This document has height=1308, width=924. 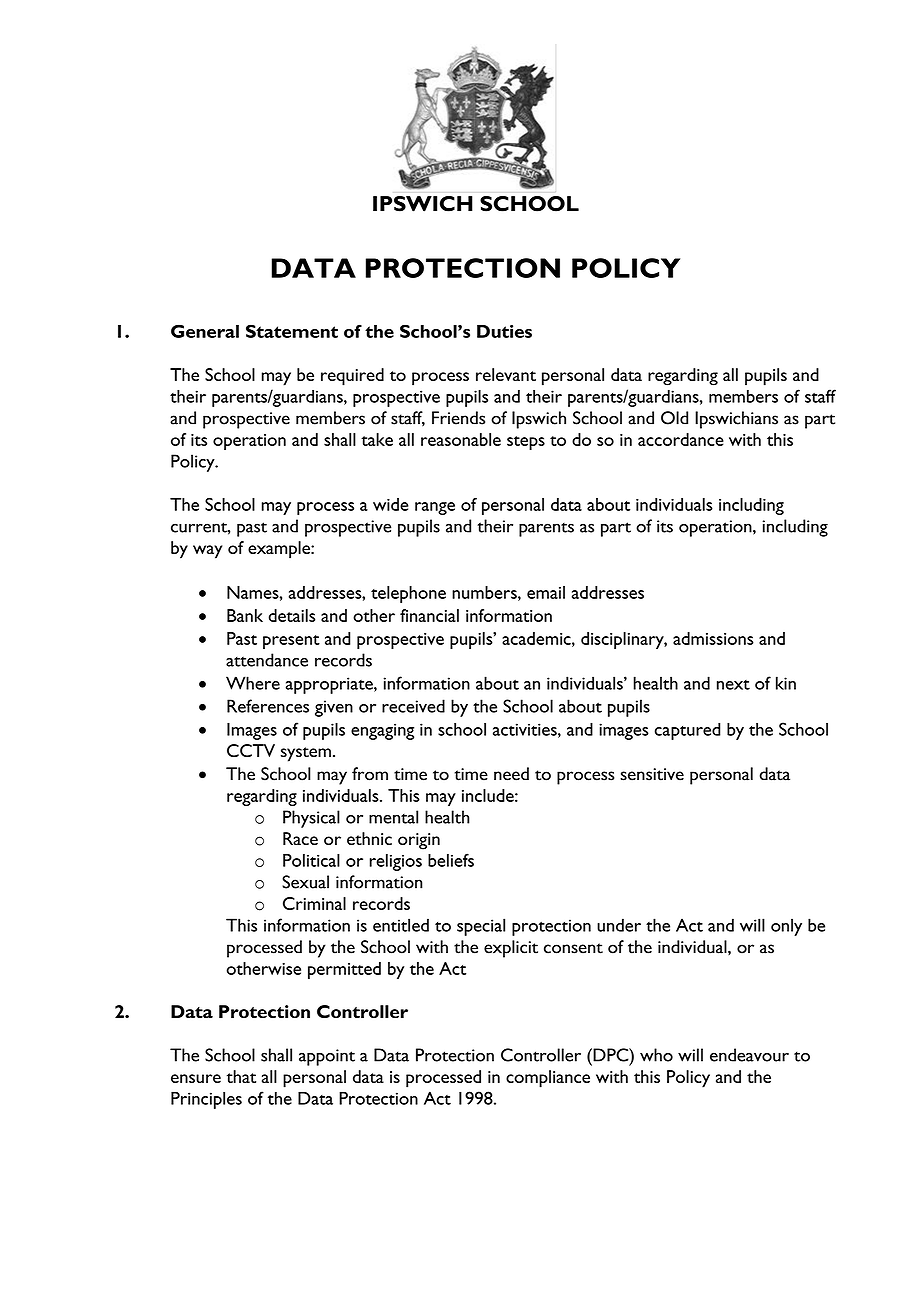 I want to click on that, so click(x=241, y=1076).
